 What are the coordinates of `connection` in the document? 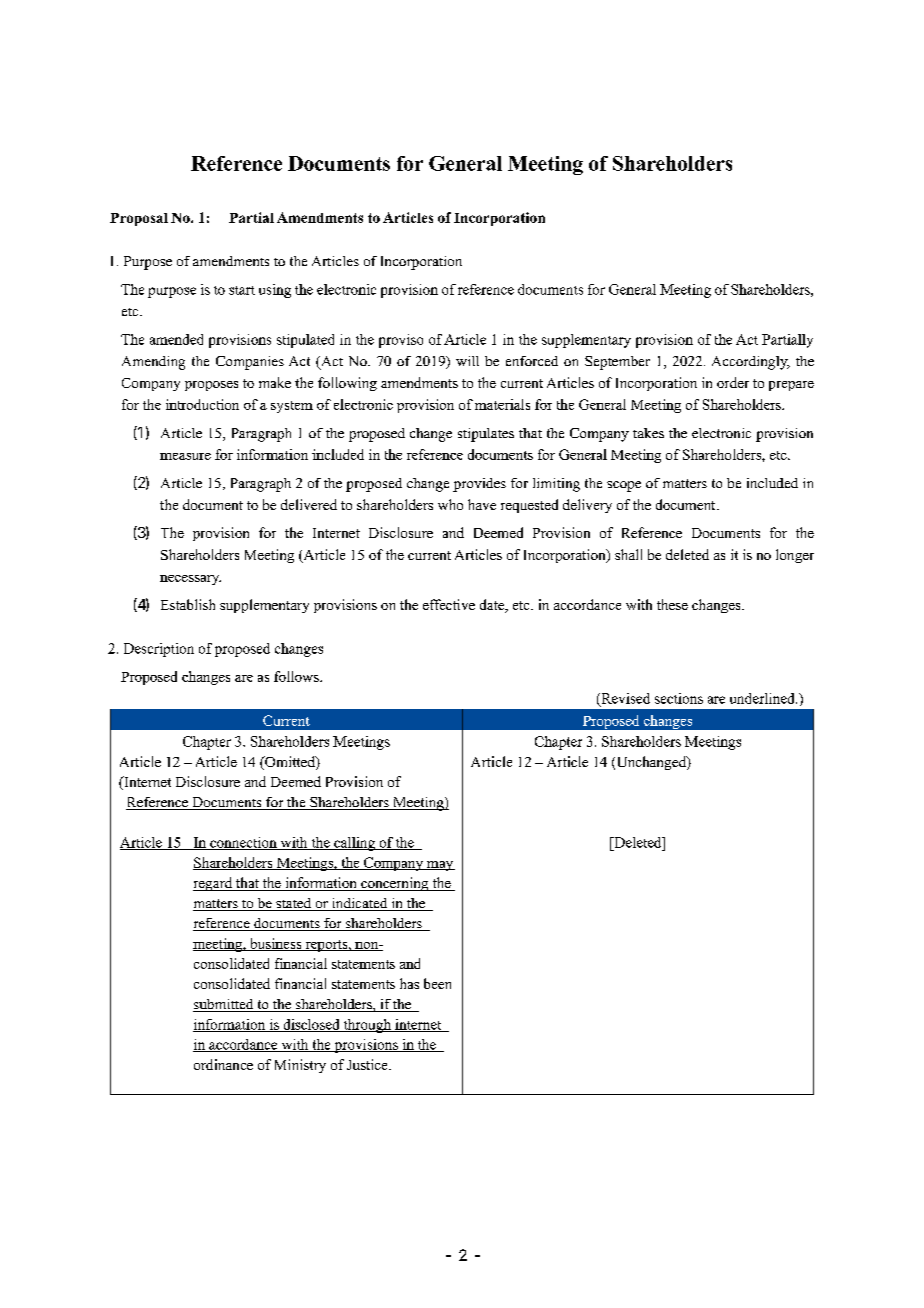 It's located at (243, 843).
